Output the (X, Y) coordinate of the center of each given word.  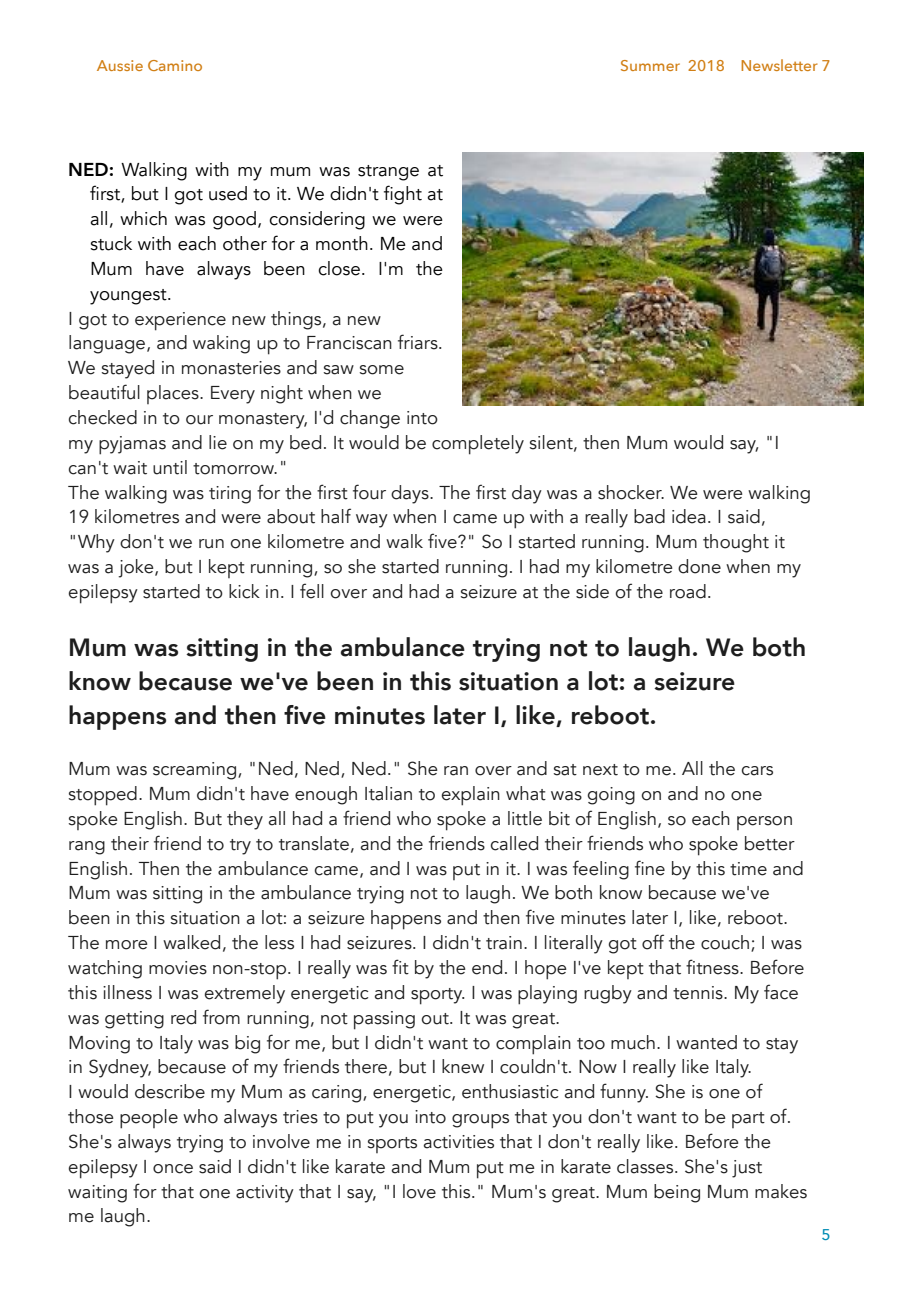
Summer (650, 65)
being (677, 1193)
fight (403, 195)
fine (650, 868)
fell (312, 591)
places (174, 394)
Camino (175, 65)
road (688, 591)
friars (419, 342)
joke (137, 568)
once (173, 1169)
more (127, 945)
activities (459, 1142)
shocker (631, 492)
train (504, 943)
